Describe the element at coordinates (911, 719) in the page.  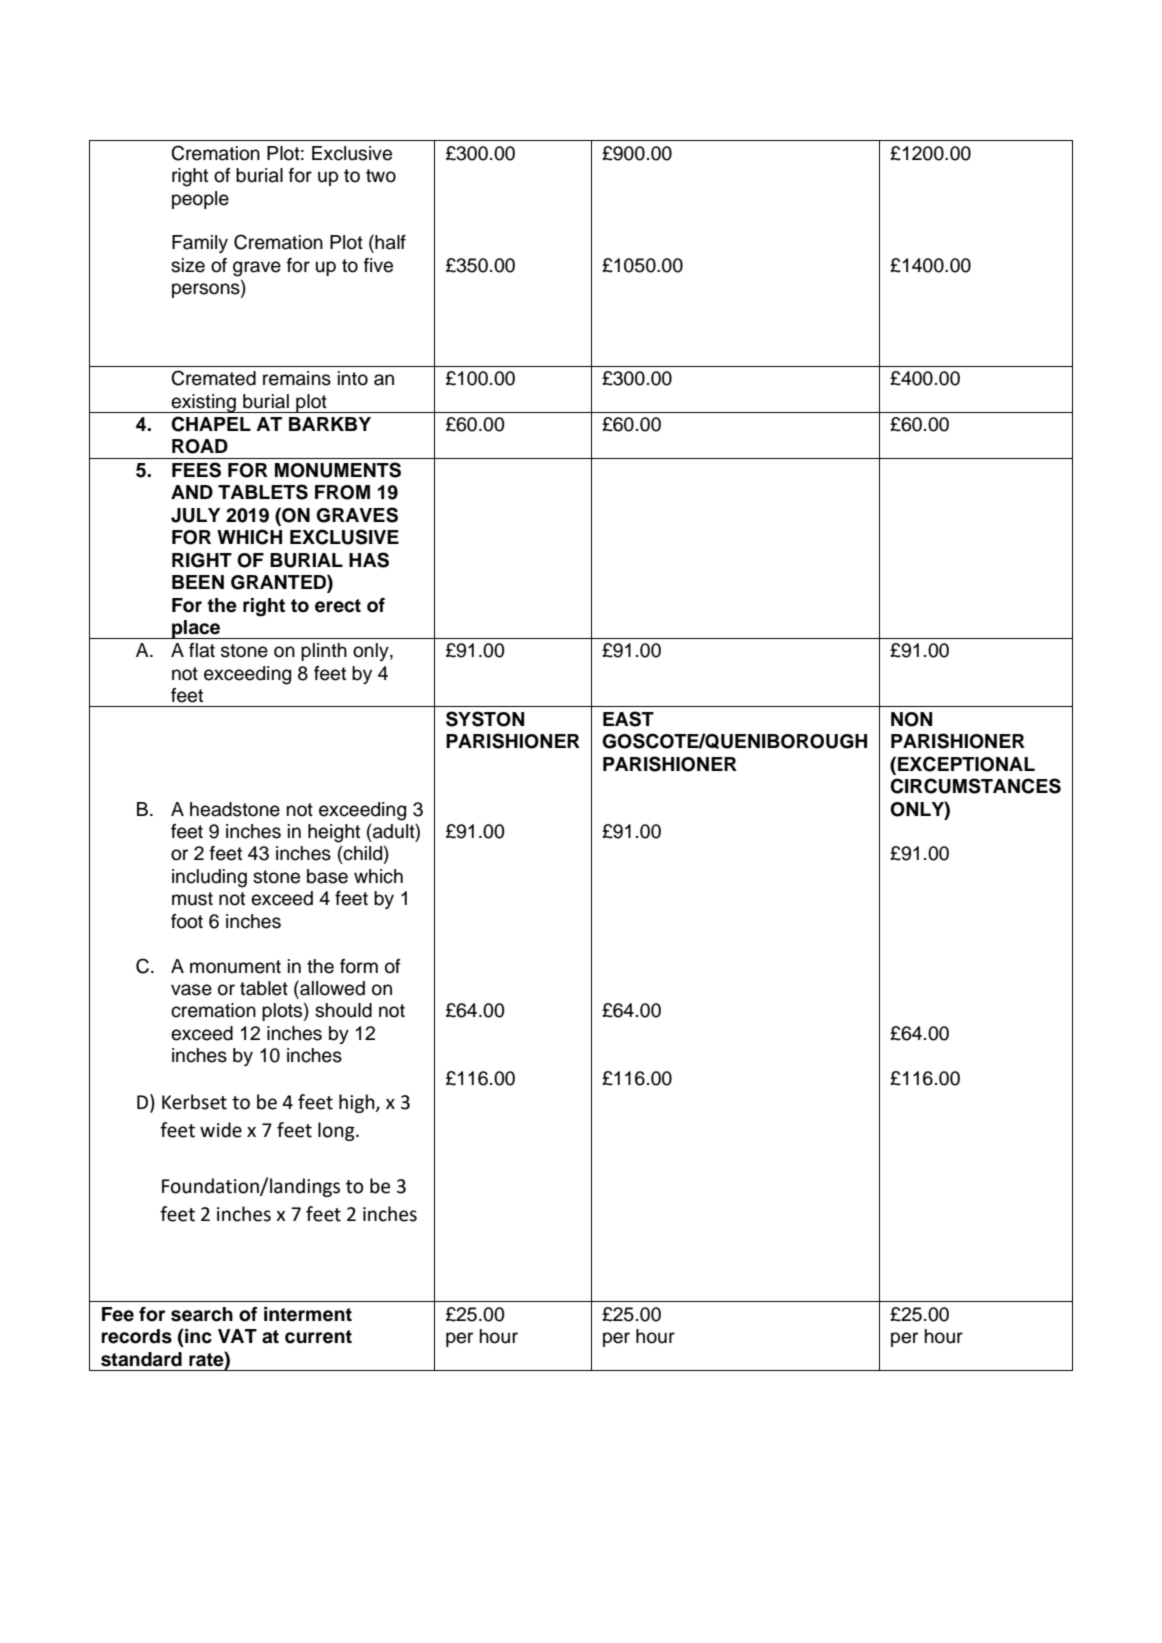
I see `NON` at that location.
